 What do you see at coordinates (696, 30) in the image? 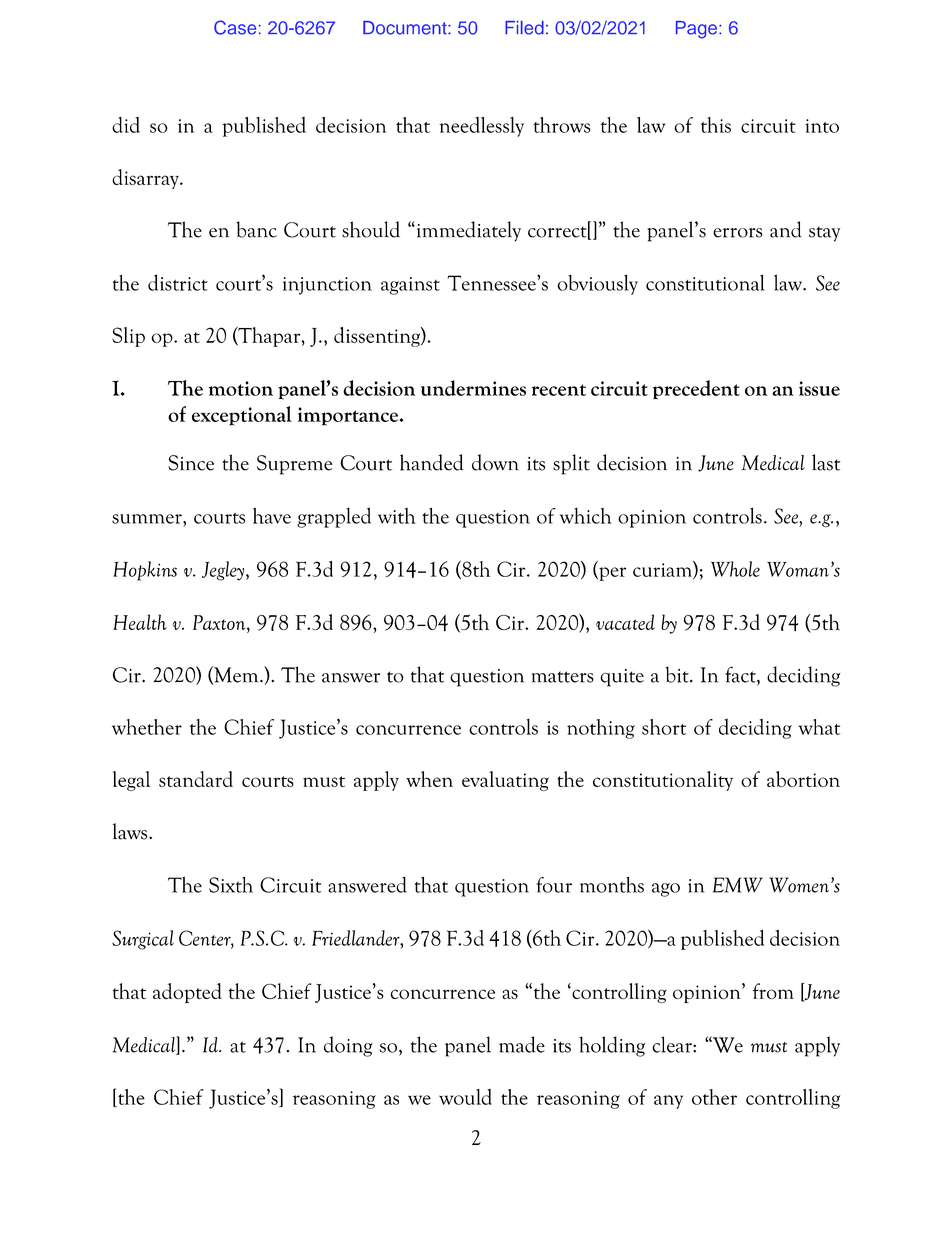
I see `Page` at bounding box center [696, 30].
